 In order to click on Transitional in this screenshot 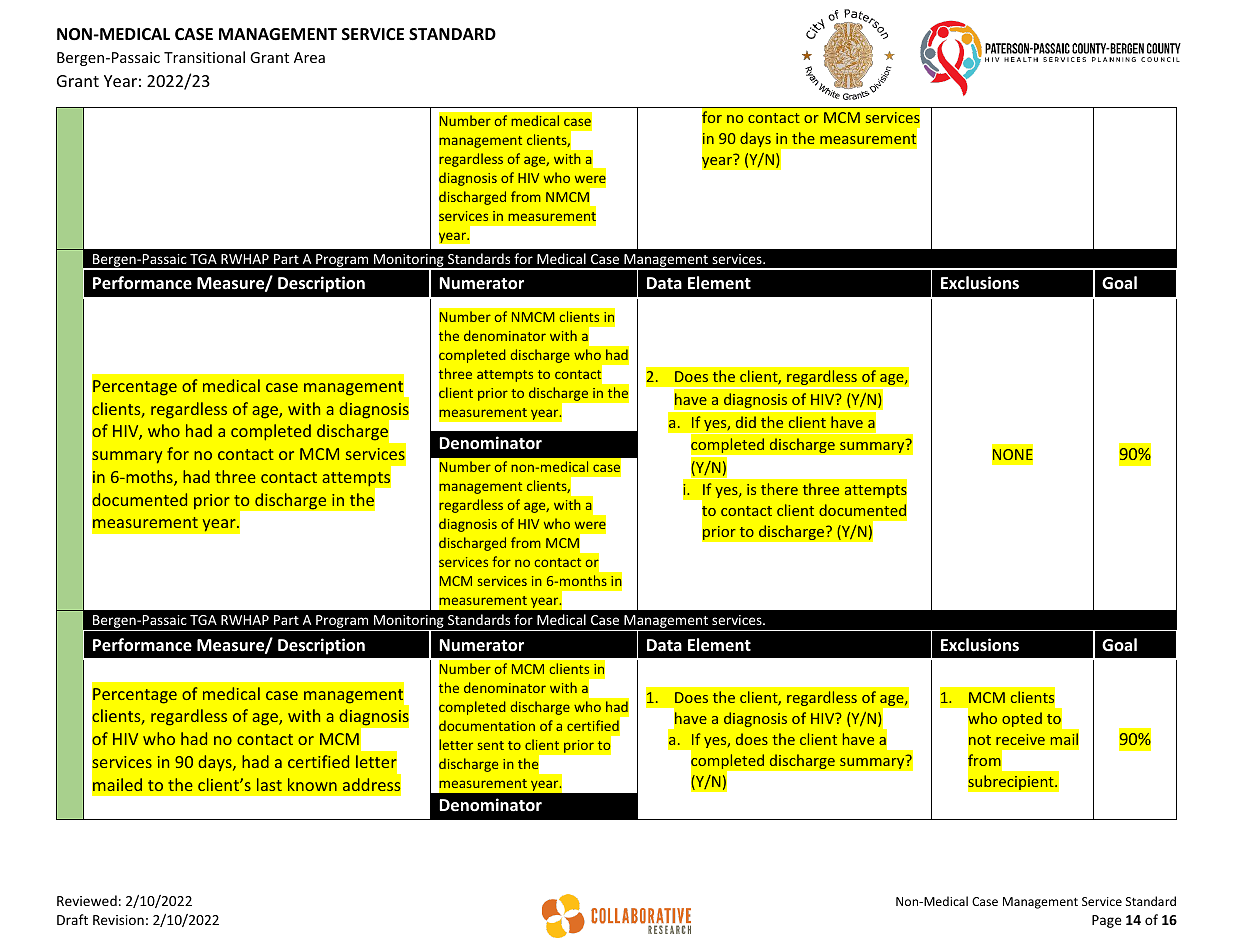, I will do `click(204, 57)`.
